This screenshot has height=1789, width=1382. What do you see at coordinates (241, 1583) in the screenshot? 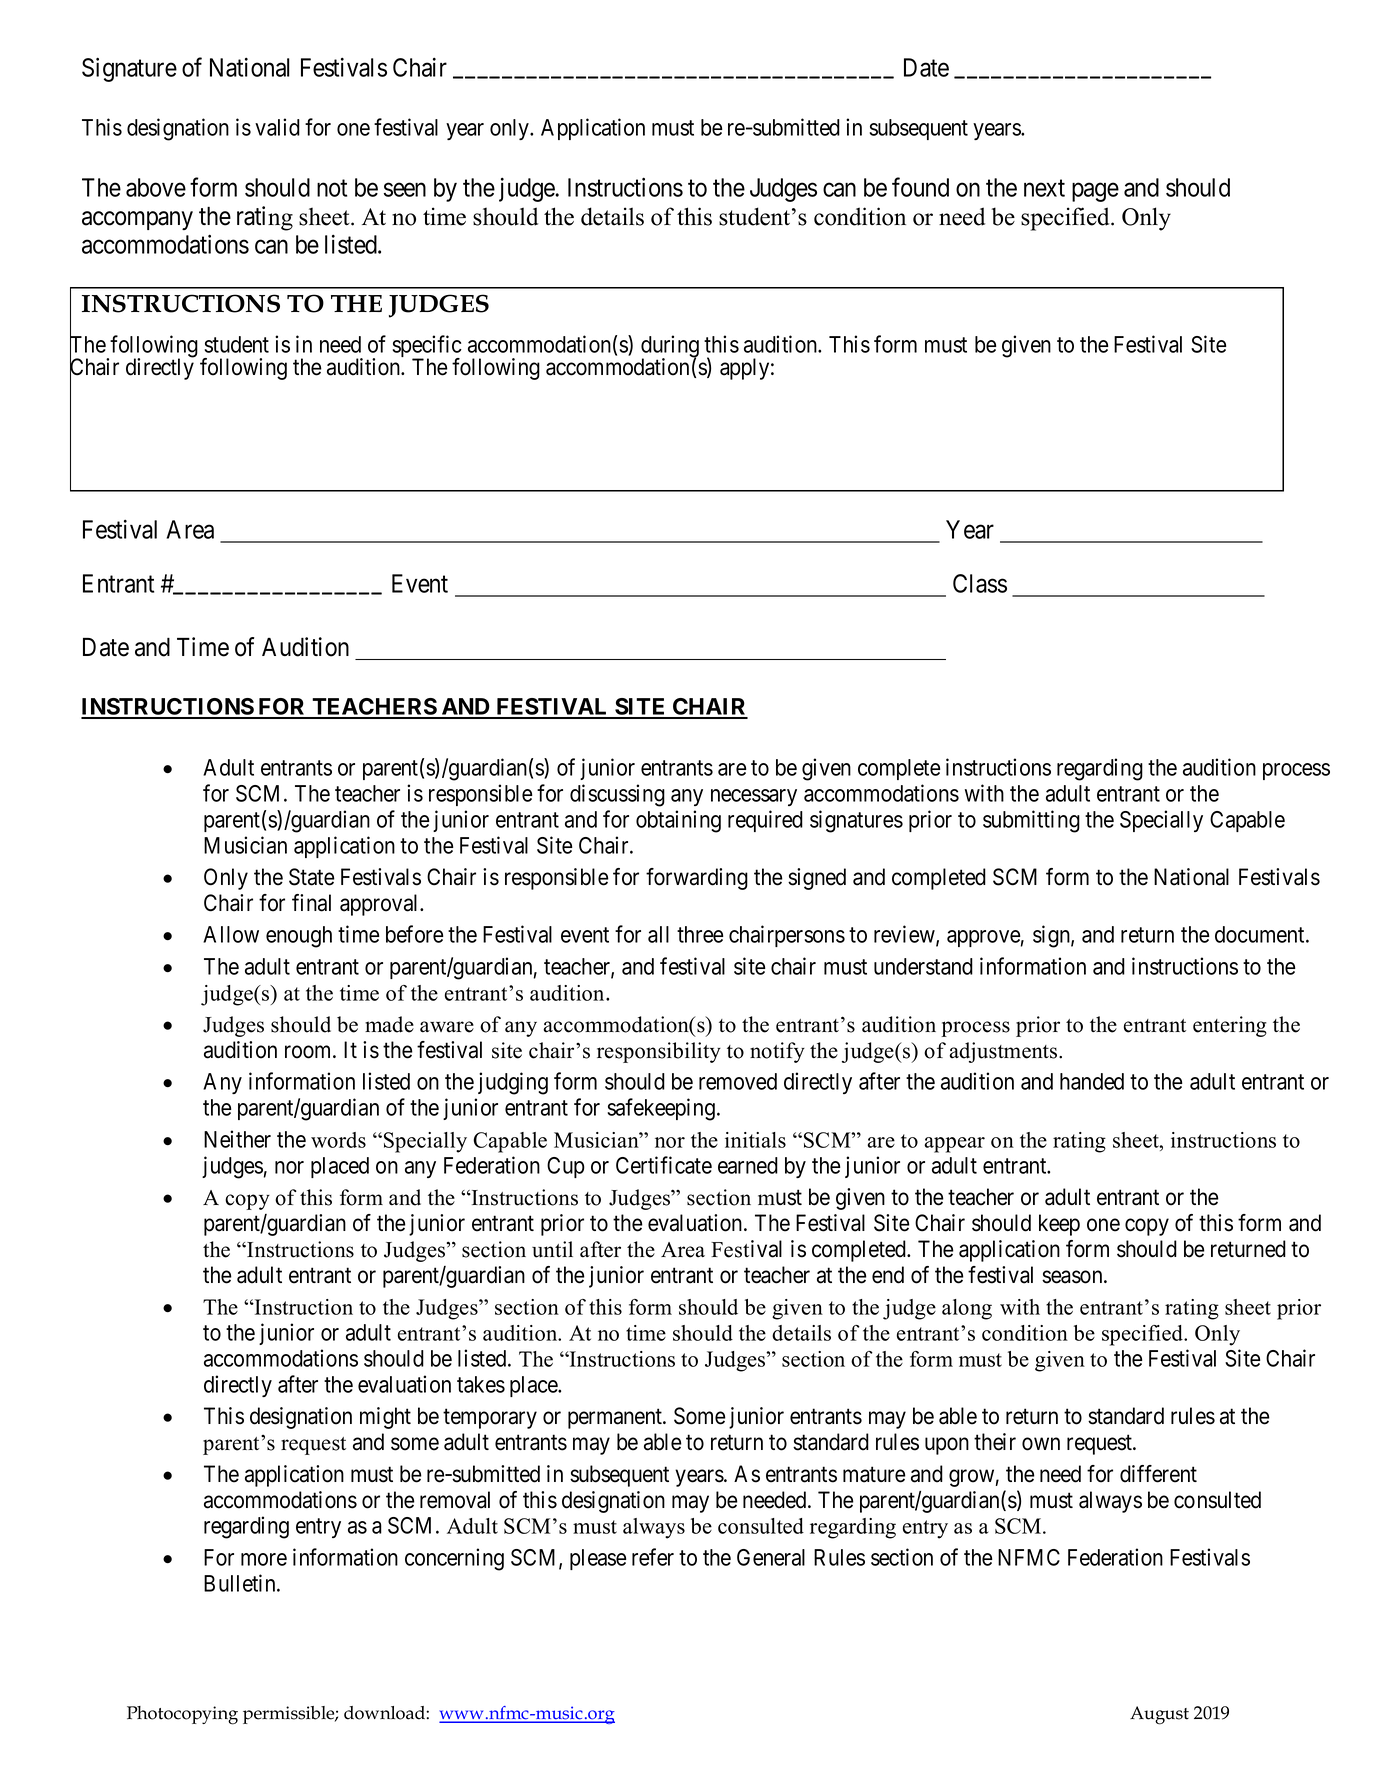
I see `Bulletin` at bounding box center [241, 1583].
